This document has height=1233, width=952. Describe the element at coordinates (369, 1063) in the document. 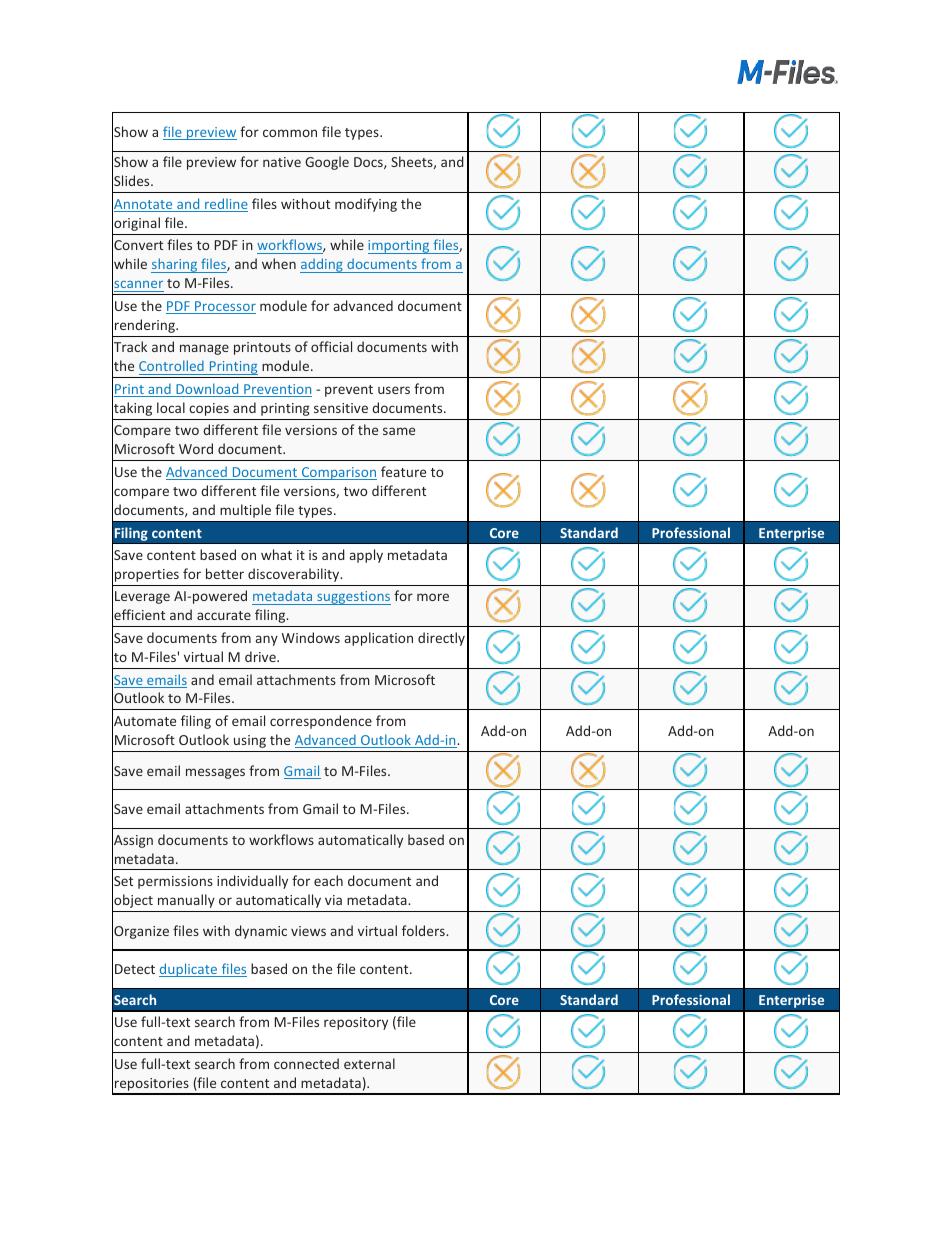

I see `external` at that location.
